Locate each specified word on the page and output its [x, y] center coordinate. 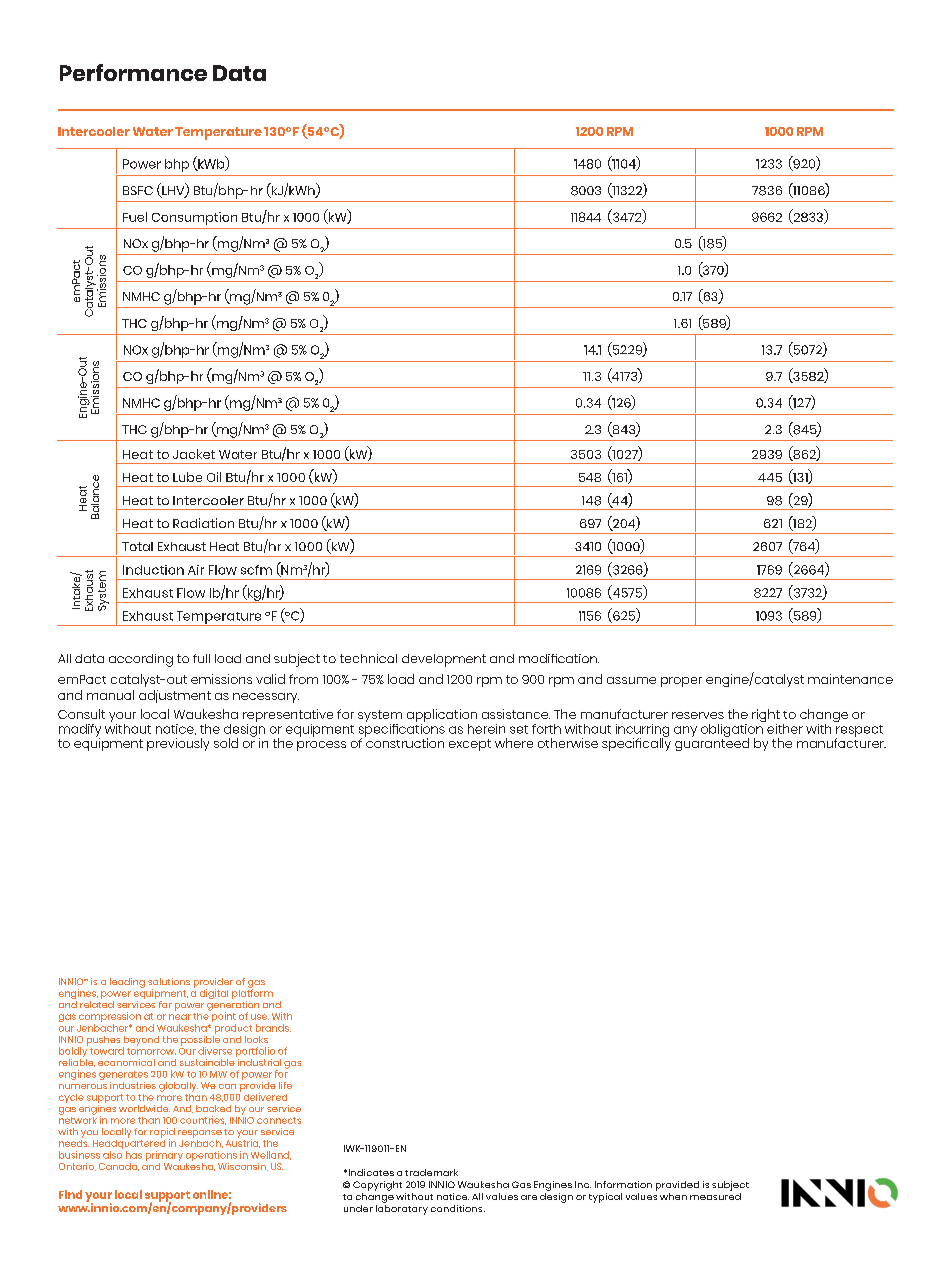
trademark [431, 1172]
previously [178, 744]
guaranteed [712, 743]
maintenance [850, 679]
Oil [214, 477]
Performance [133, 72]
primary [164, 1156]
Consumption [194, 218]
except [470, 745]
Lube [187, 477]
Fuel [135, 217]
